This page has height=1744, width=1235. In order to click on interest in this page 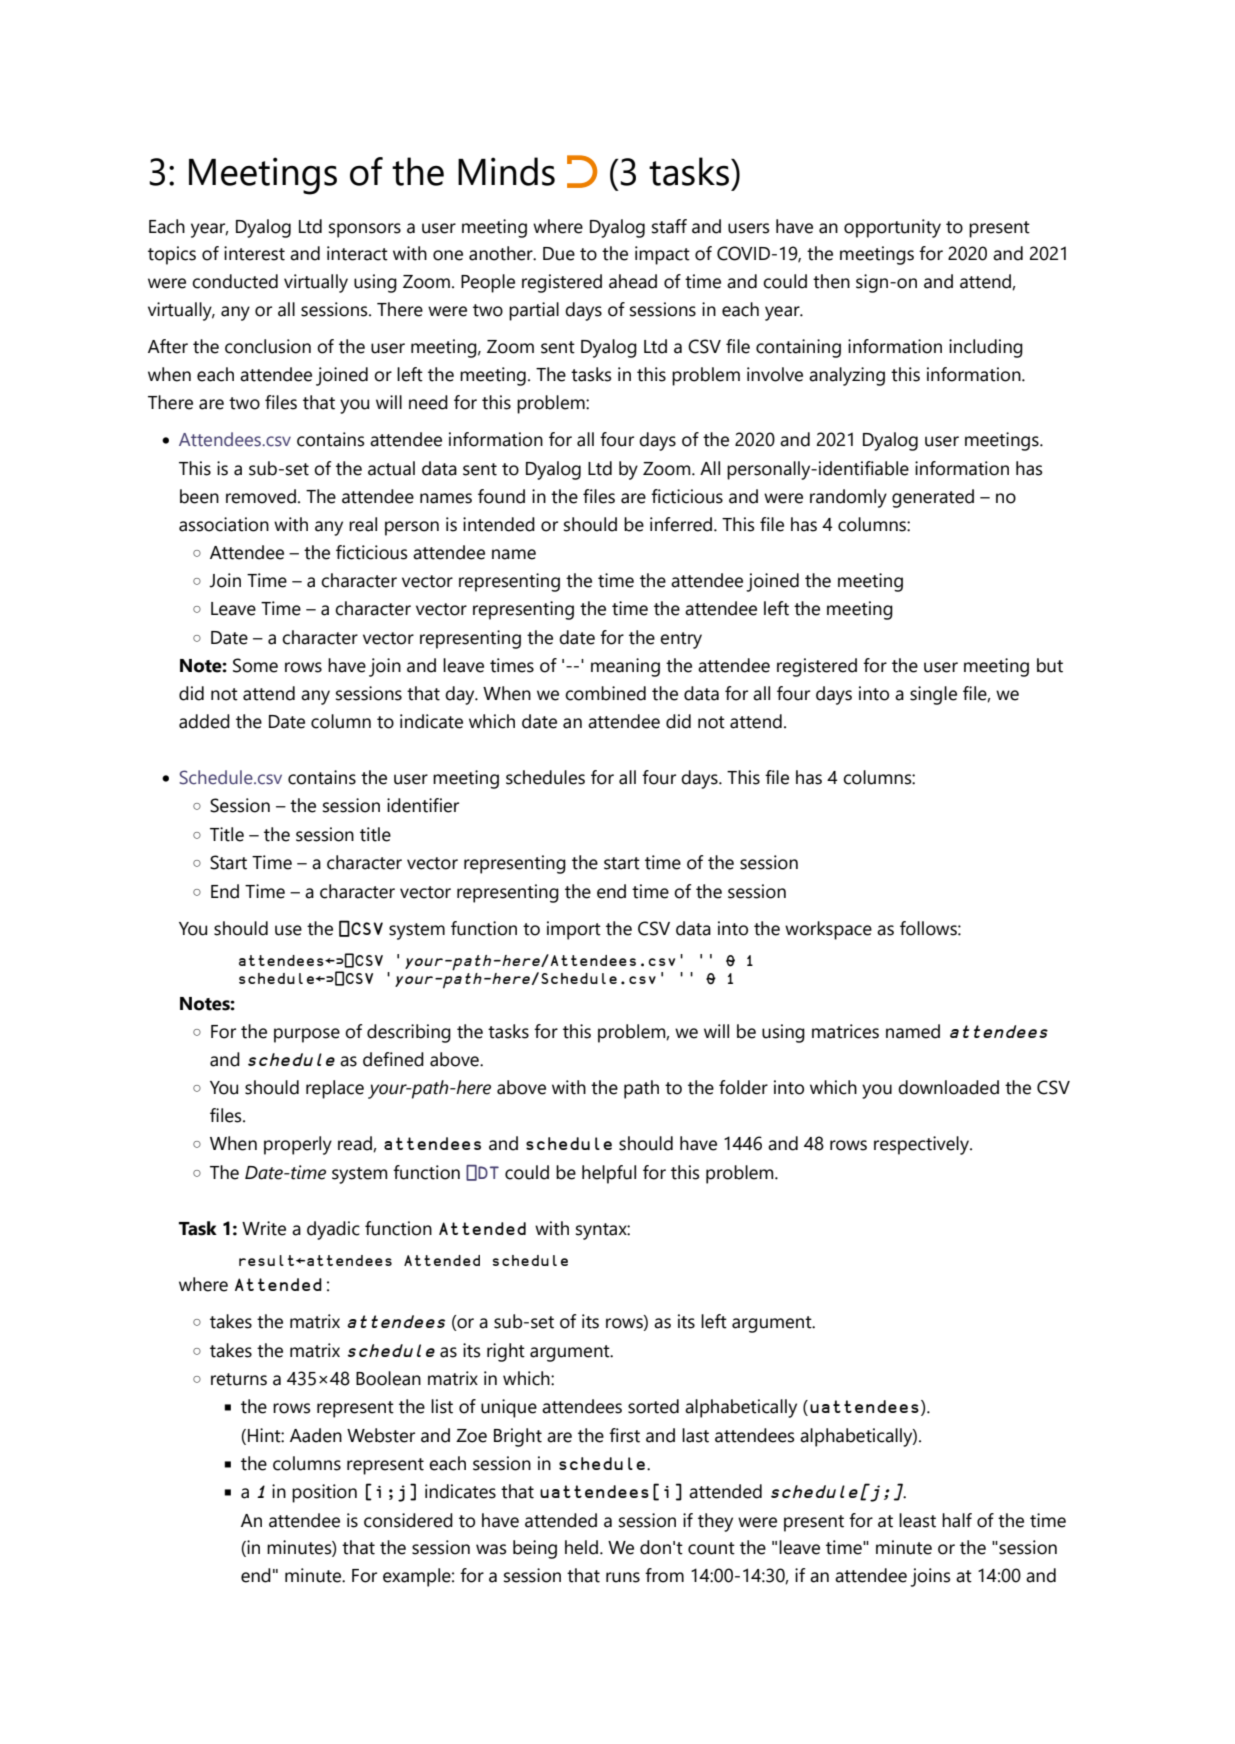, I will do `click(254, 253)`.
